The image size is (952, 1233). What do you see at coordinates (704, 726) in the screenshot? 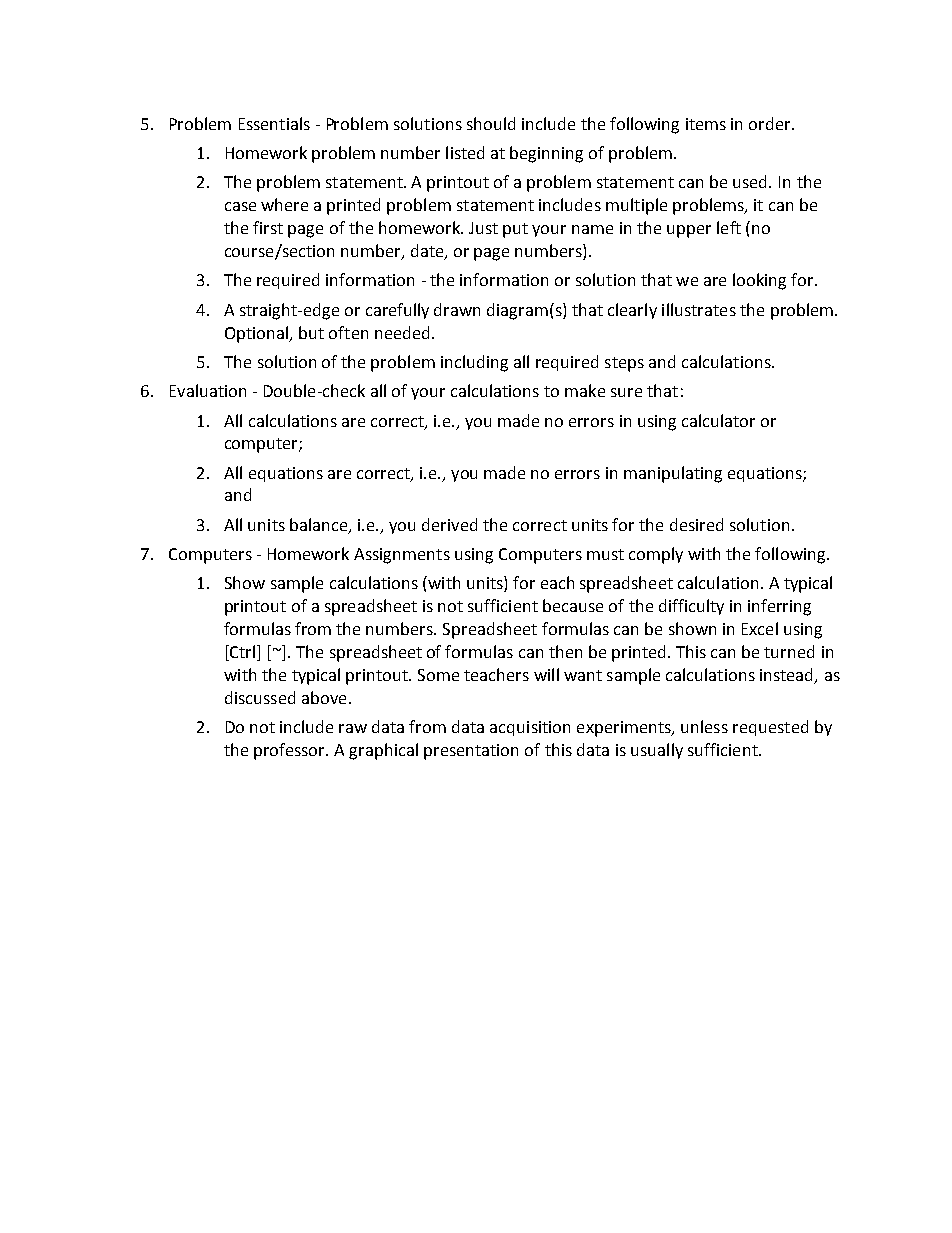
I see `unless` at bounding box center [704, 726].
